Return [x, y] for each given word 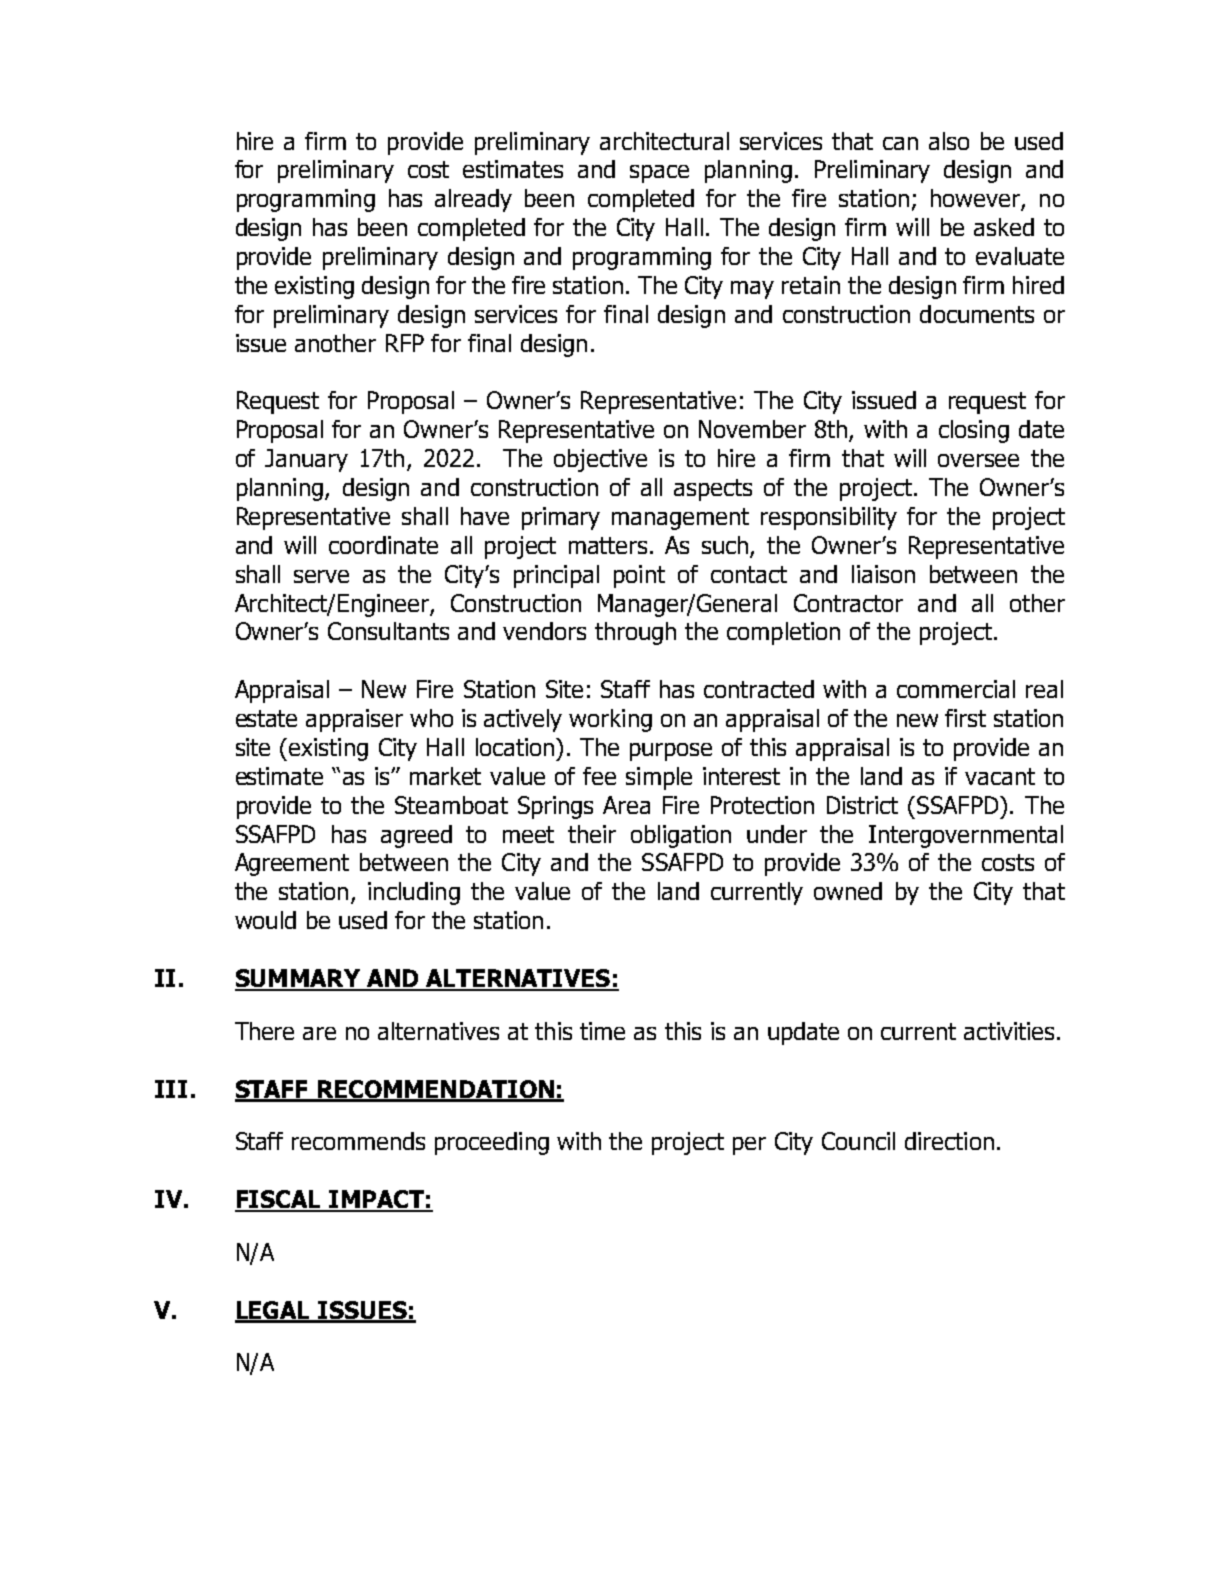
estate [266, 718]
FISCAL [279, 1200]
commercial [956, 689]
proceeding [492, 1143]
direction [949, 1141]
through [635, 633]
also [949, 141]
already [473, 200]
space [659, 174]
